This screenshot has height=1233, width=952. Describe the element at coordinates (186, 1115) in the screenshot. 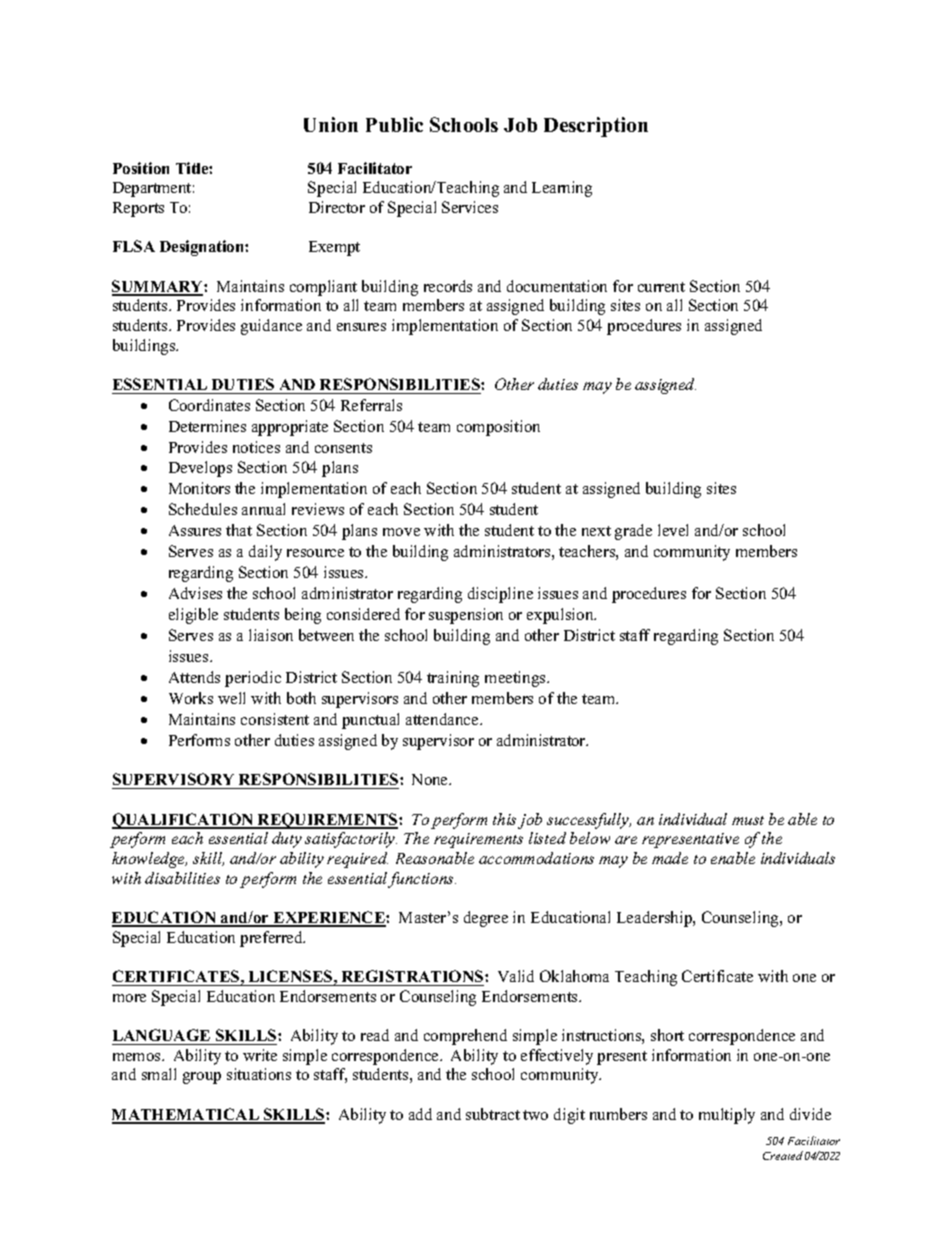

I see `MATHEMATICAL` at that location.
